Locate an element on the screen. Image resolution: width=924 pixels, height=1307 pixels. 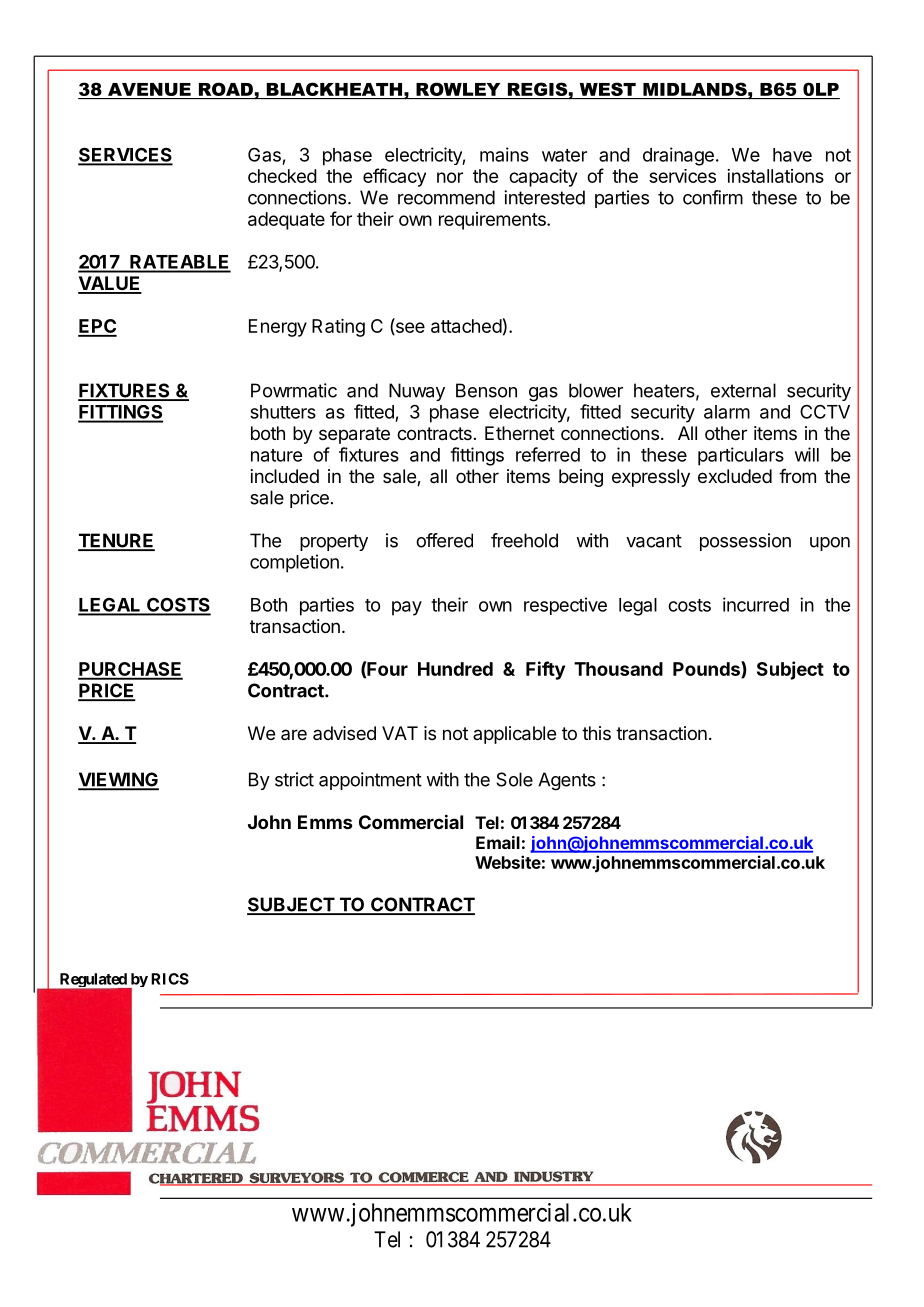
AVENUE is located at coordinates (149, 89).
